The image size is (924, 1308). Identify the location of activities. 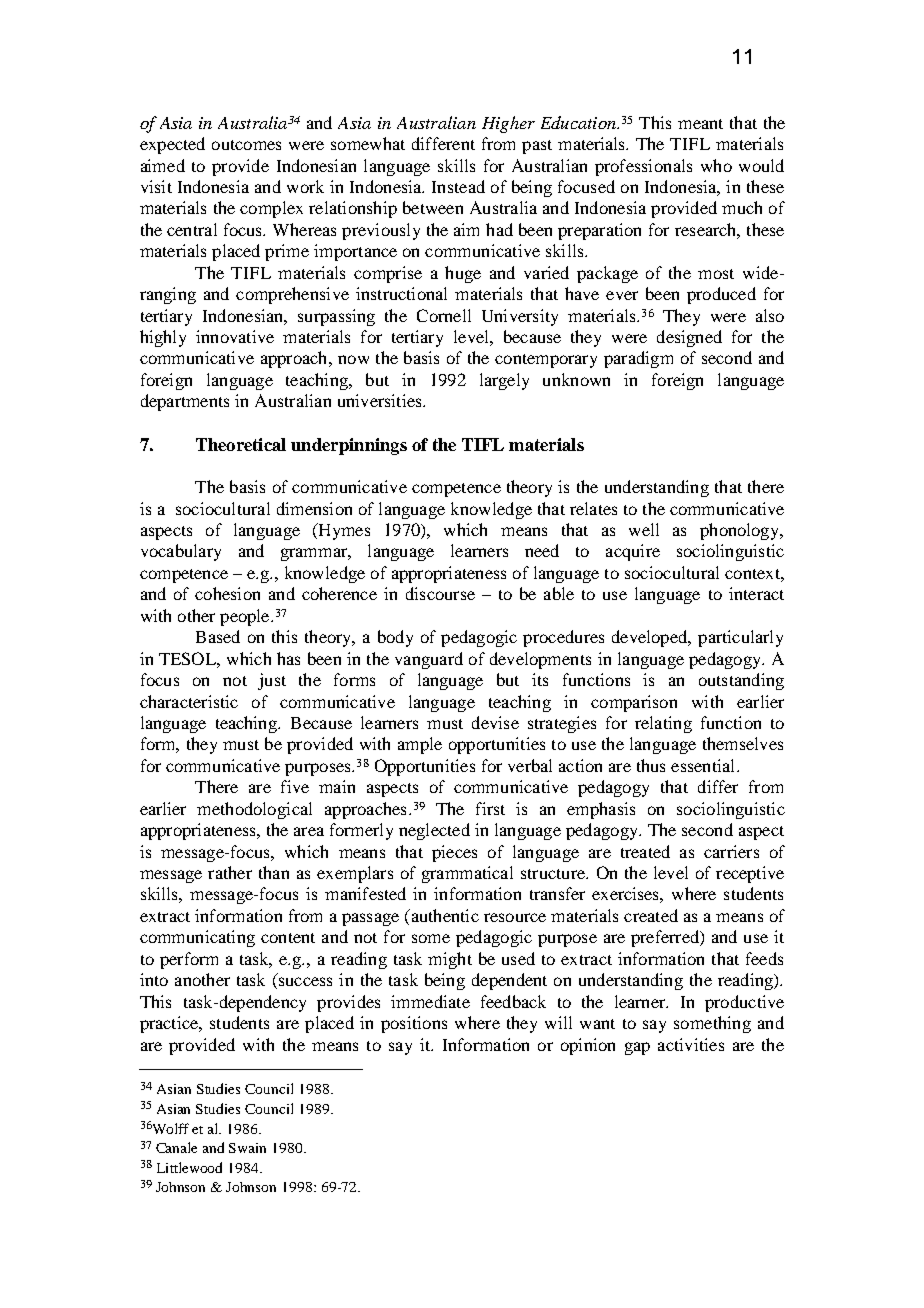
(691, 1044).
